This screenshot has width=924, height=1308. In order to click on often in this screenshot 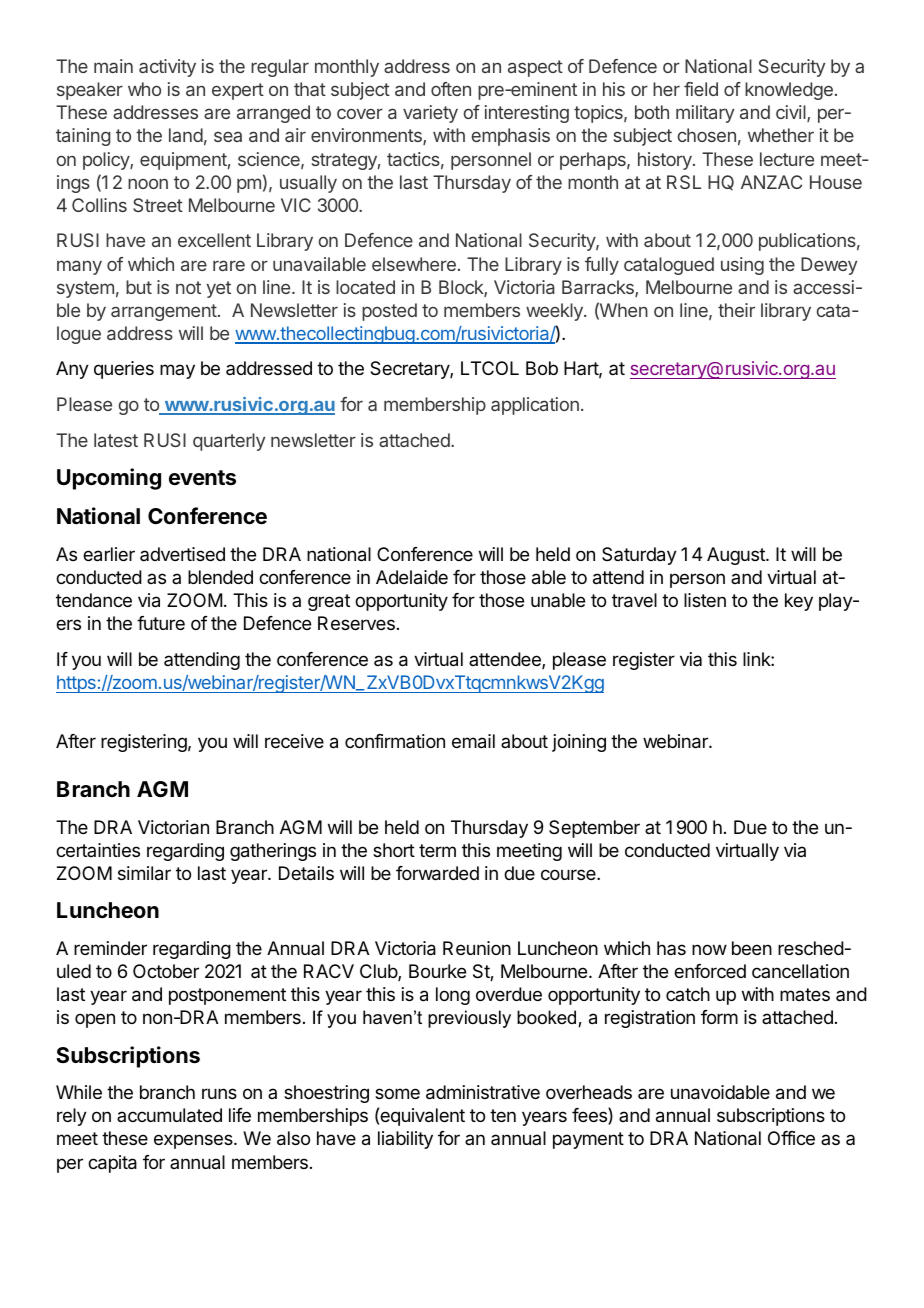, I will do `click(451, 89)`.
